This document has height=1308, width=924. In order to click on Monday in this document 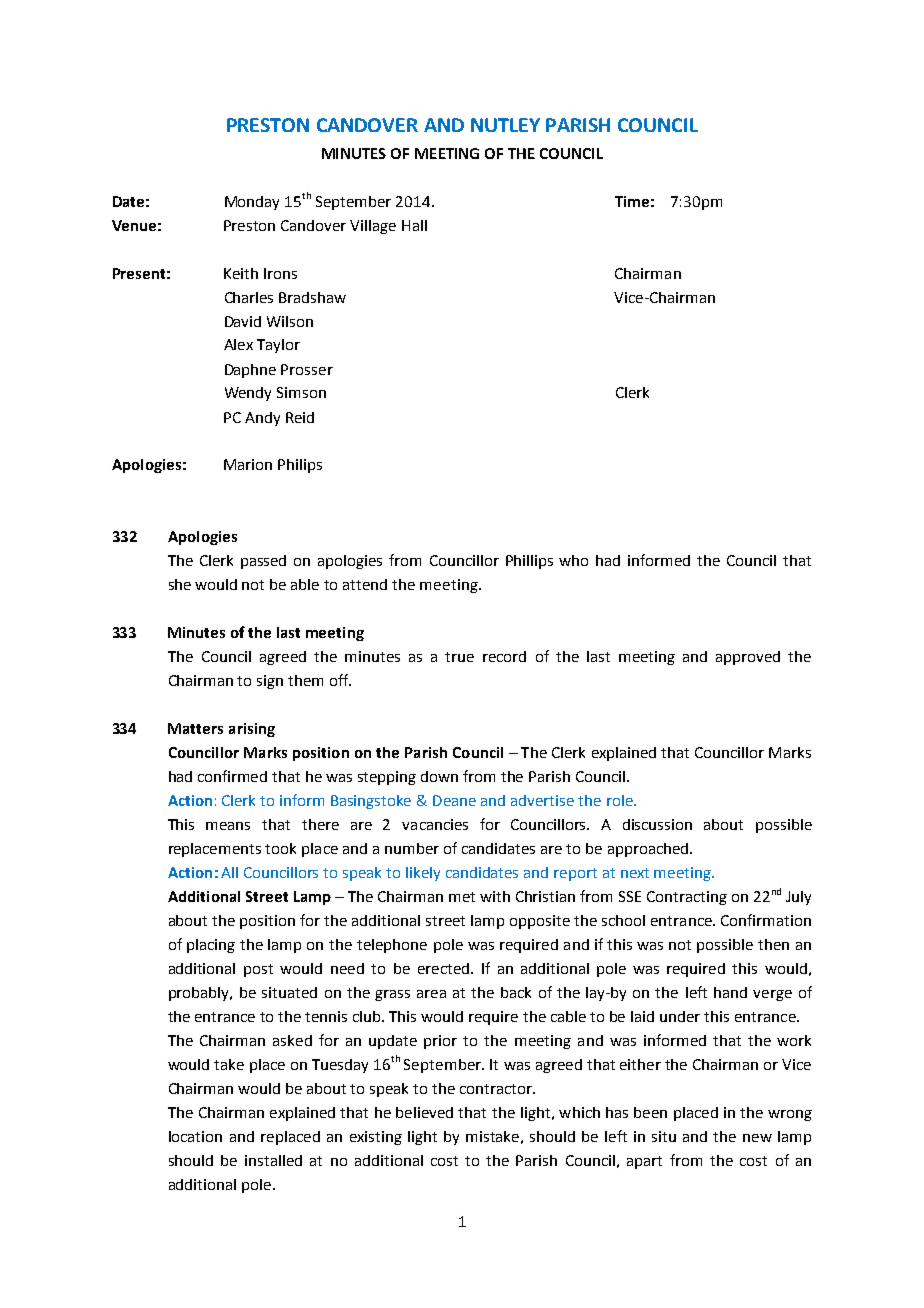, I will do `click(252, 203)`.
